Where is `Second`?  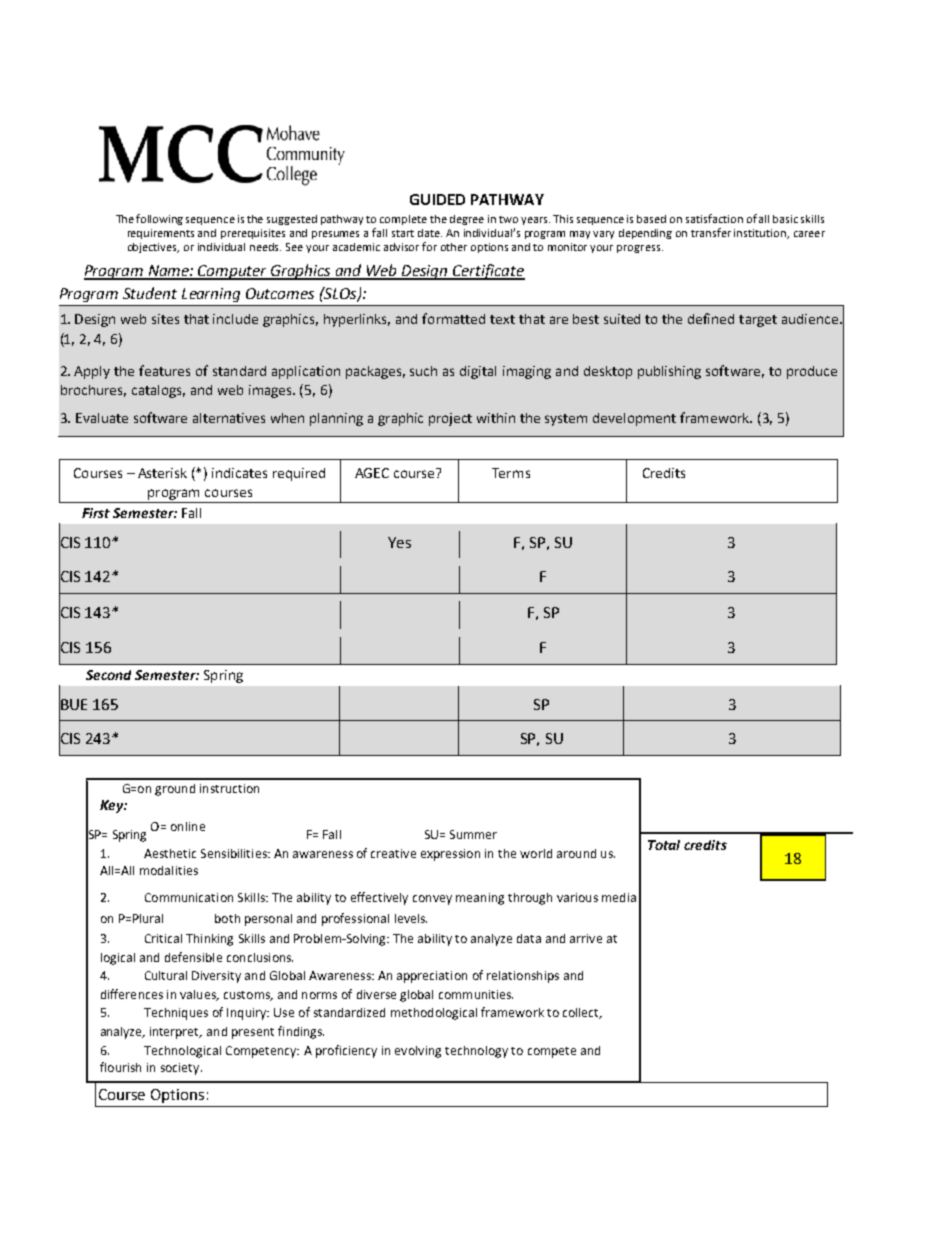 Second is located at coordinates (108, 675).
